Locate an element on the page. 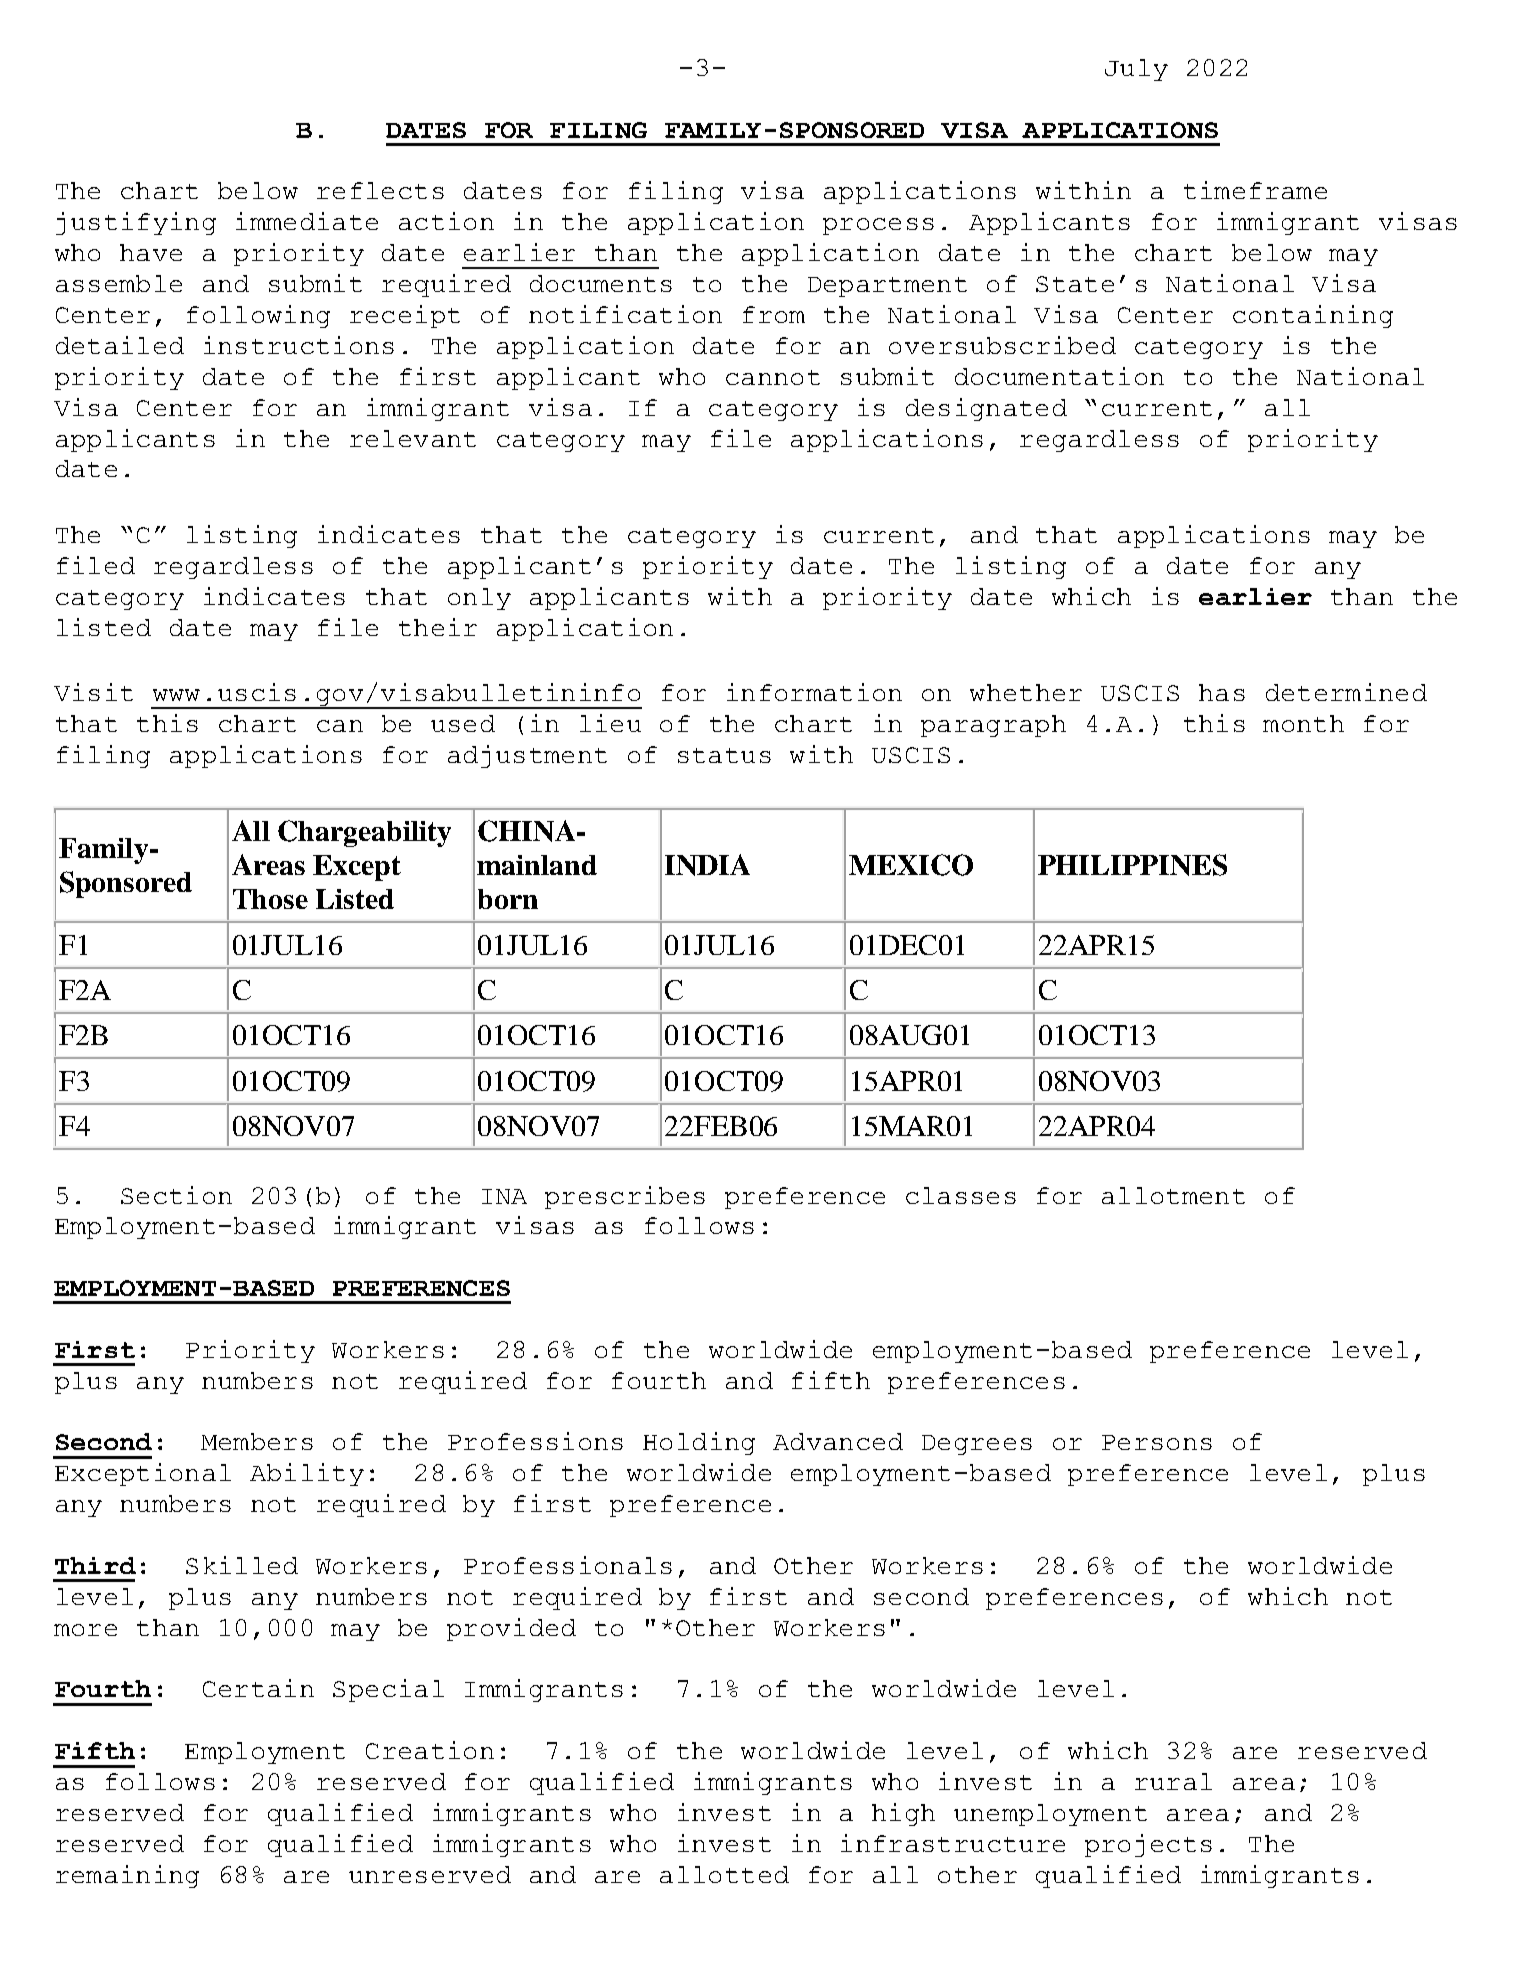  immediate is located at coordinates (307, 221).
